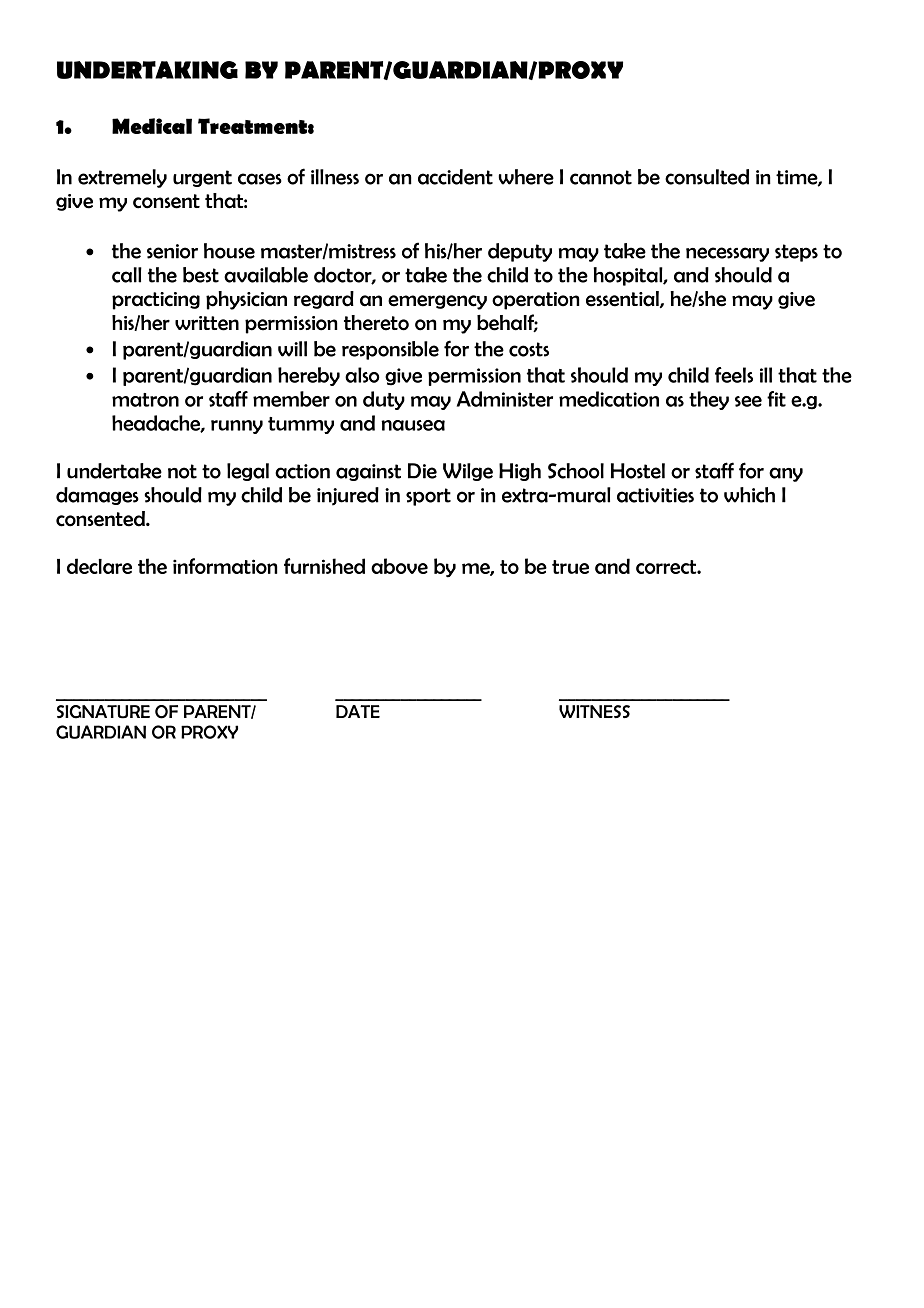  What do you see at coordinates (709, 400) in the document?
I see `they` at bounding box center [709, 400].
